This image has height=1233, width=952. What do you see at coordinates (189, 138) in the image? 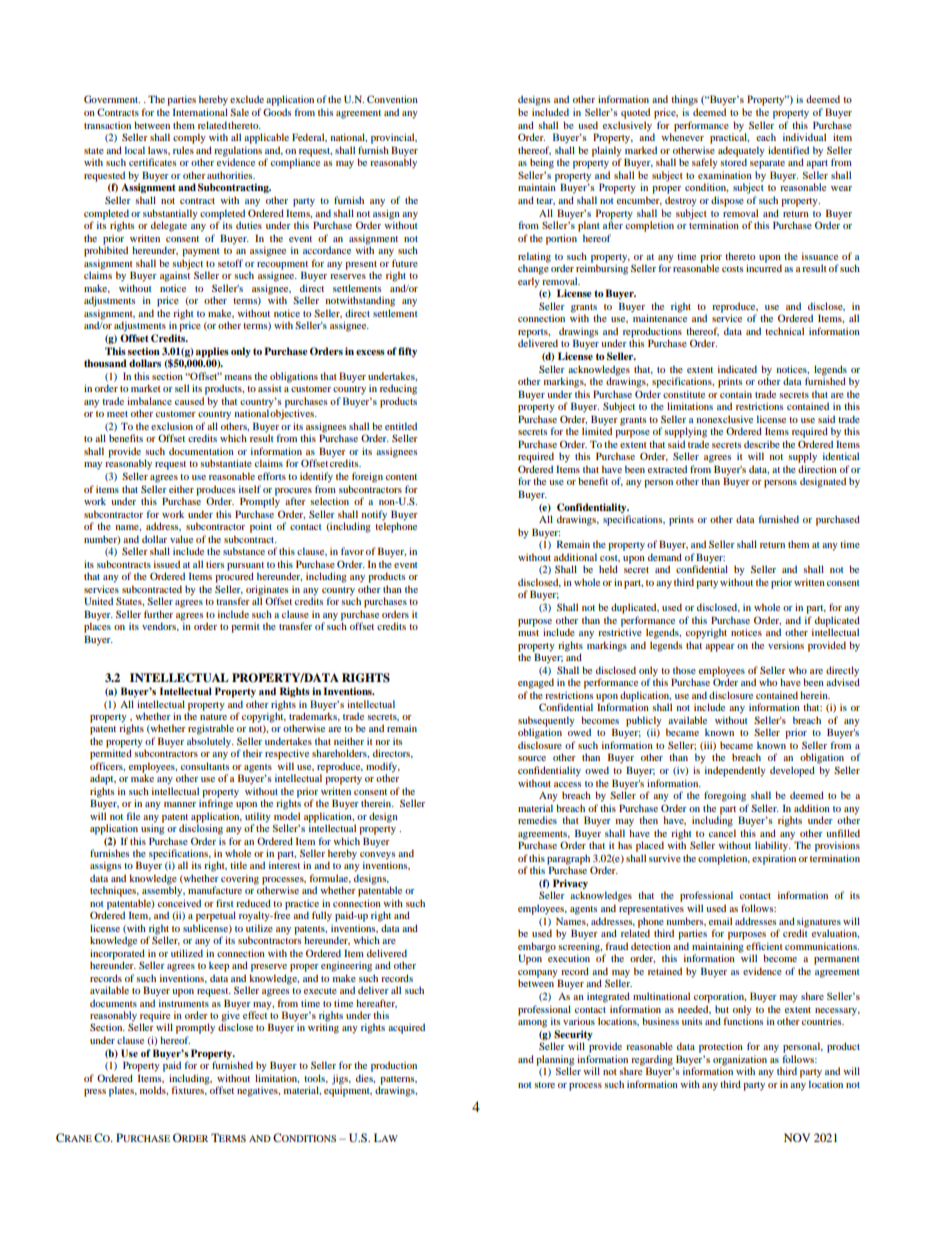
I see `comply` at bounding box center [189, 138].
